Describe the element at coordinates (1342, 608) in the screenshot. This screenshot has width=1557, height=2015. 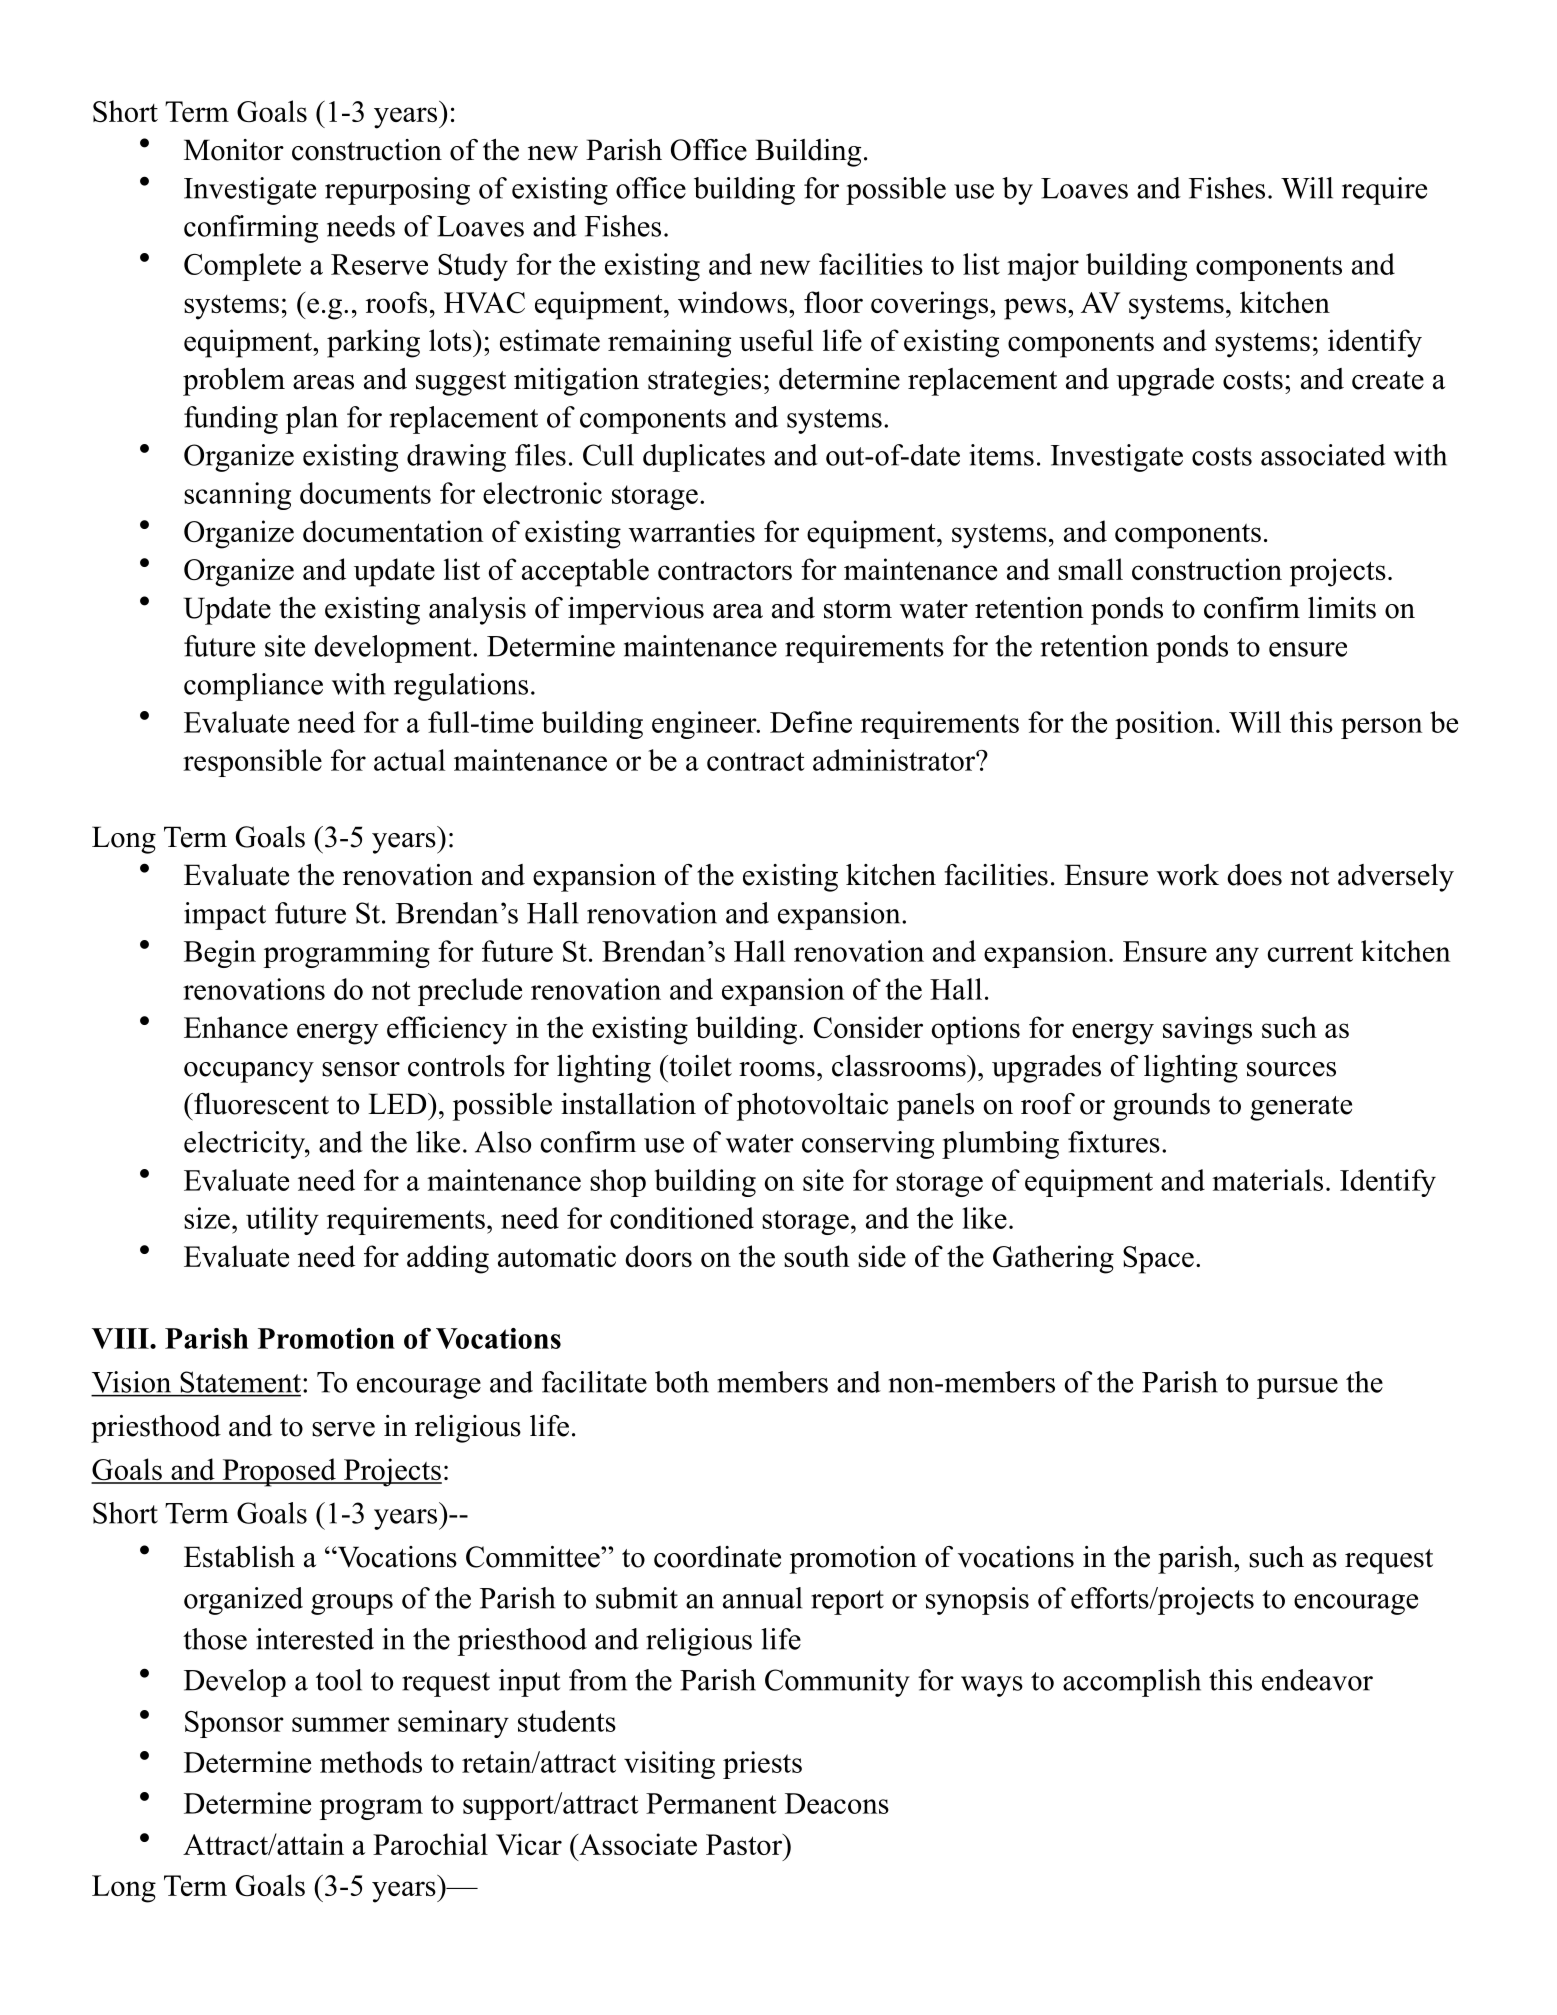
I see `limits` at that location.
